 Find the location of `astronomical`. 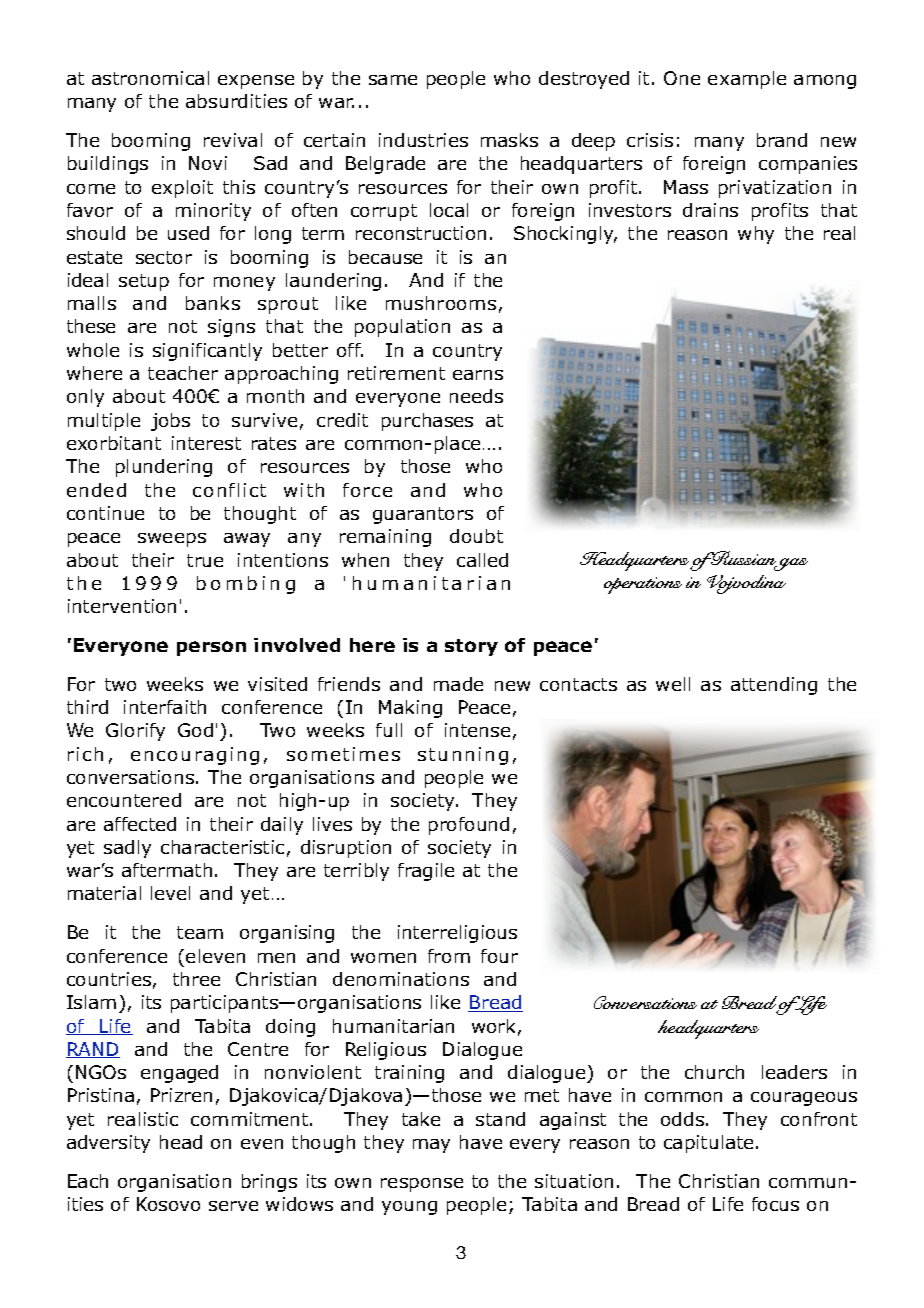

astronomical is located at coordinates (150, 78).
